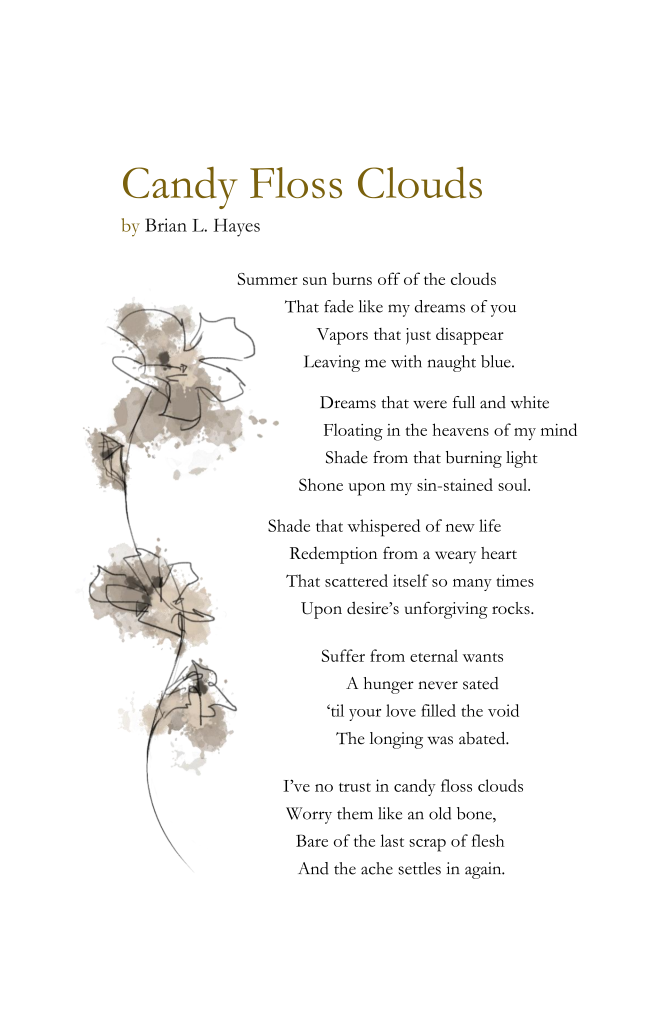 Image resolution: width=665 pixels, height=1027 pixels. Describe the element at coordinates (352, 278) in the screenshot. I see `burns` at that location.
